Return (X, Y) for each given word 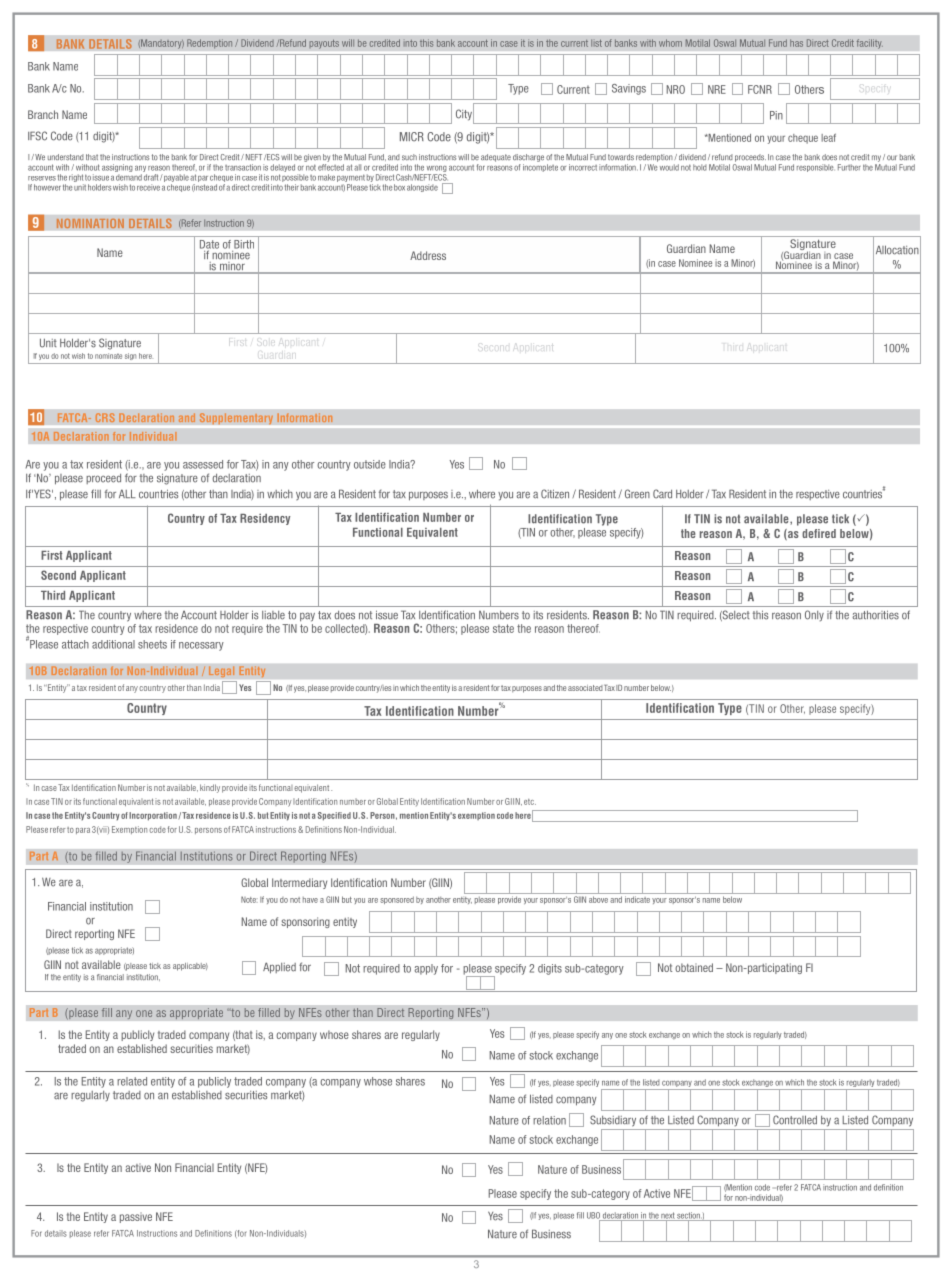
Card (662, 494)
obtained (694, 967)
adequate (496, 158)
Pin (776, 115)
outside (370, 464)
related (132, 1081)
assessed (203, 464)
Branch (43, 114)
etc (530, 802)
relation (549, 1120)
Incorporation (153, 816)
